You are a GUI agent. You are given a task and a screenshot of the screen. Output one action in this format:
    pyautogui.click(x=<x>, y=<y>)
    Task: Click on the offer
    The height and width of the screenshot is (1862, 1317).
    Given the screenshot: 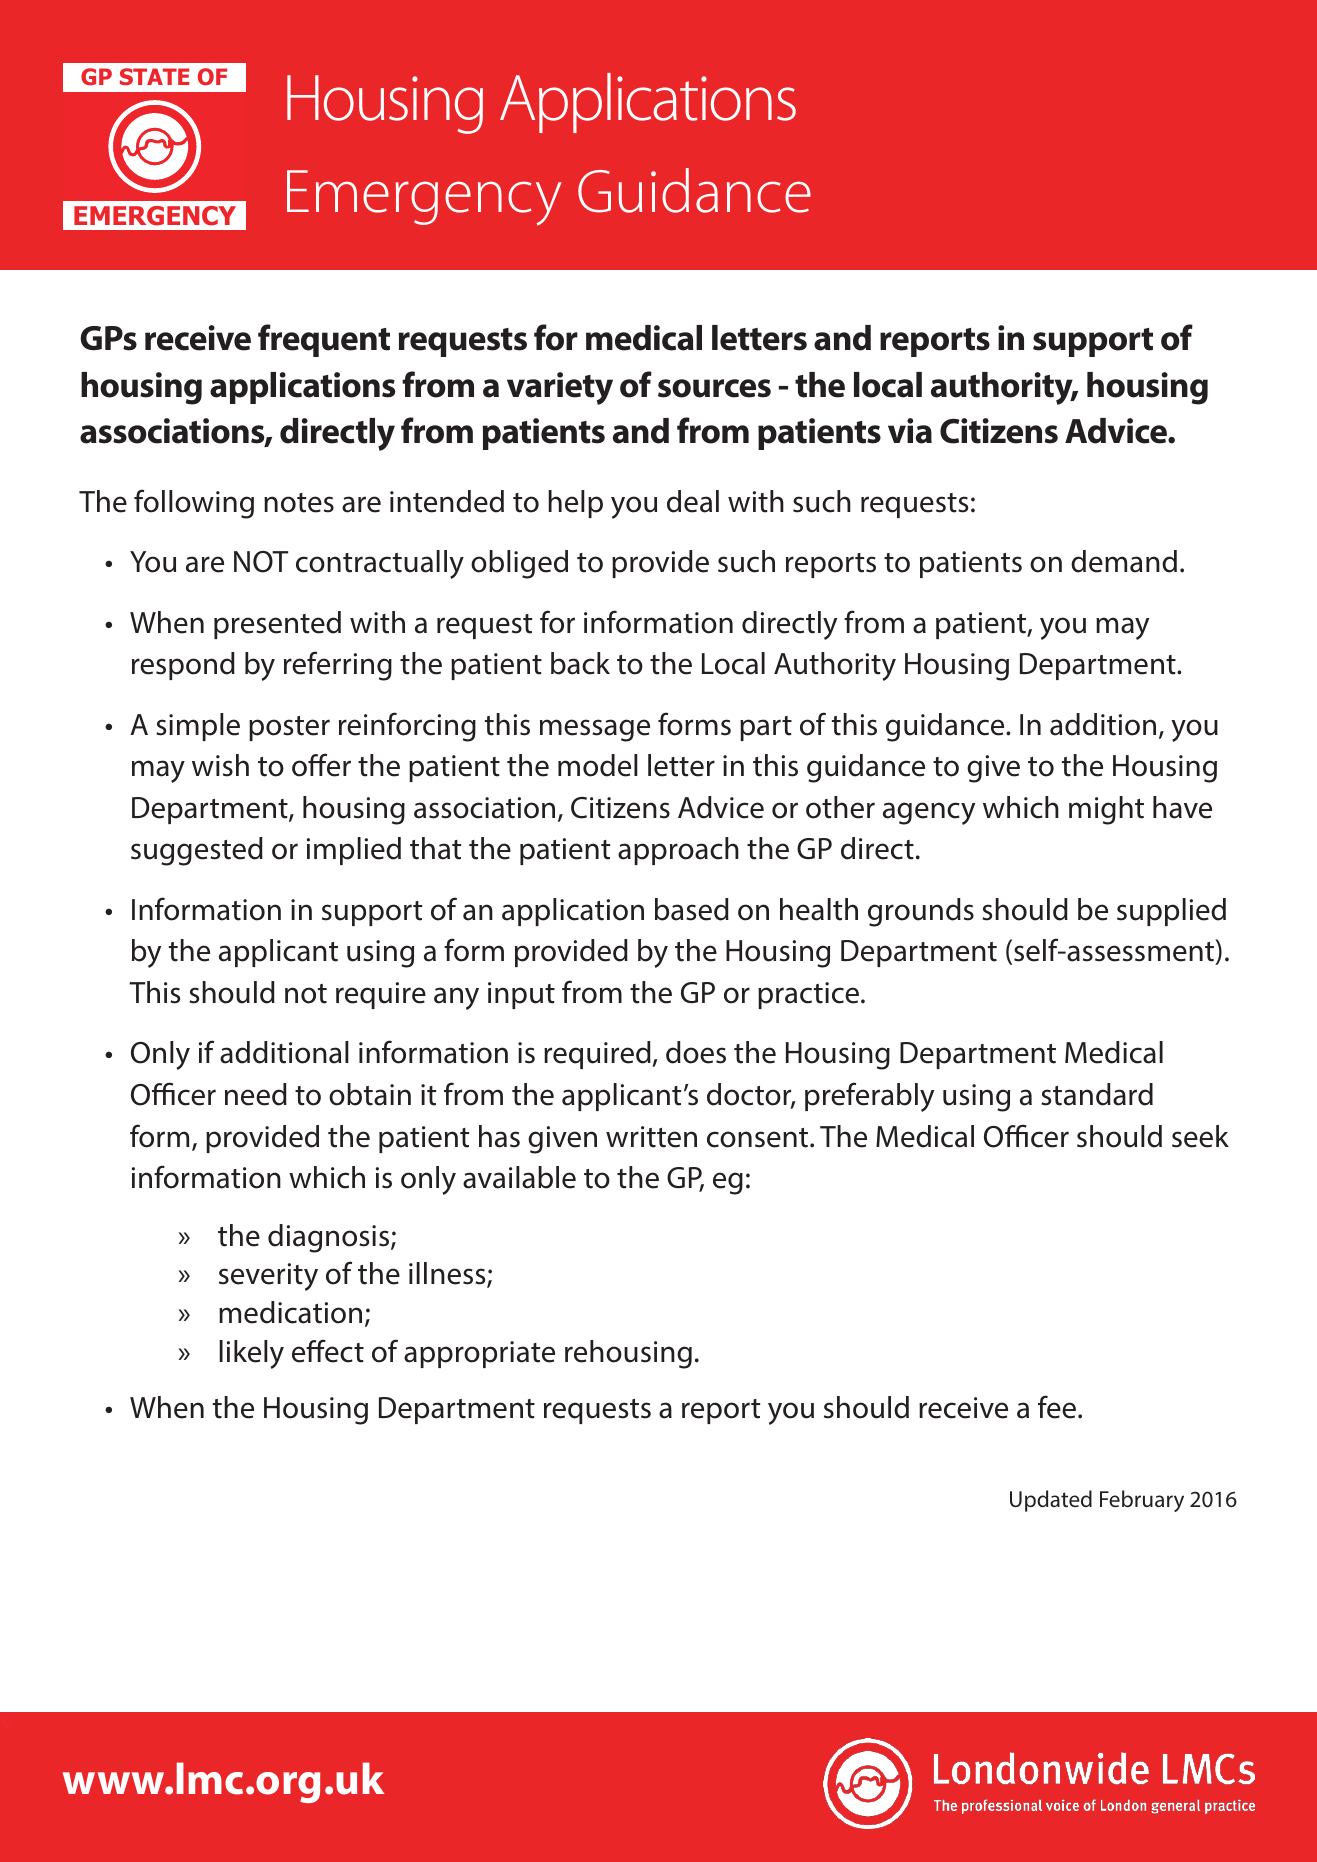 What is the action you would take?
    pyautogui.click(x=321, y=765)
